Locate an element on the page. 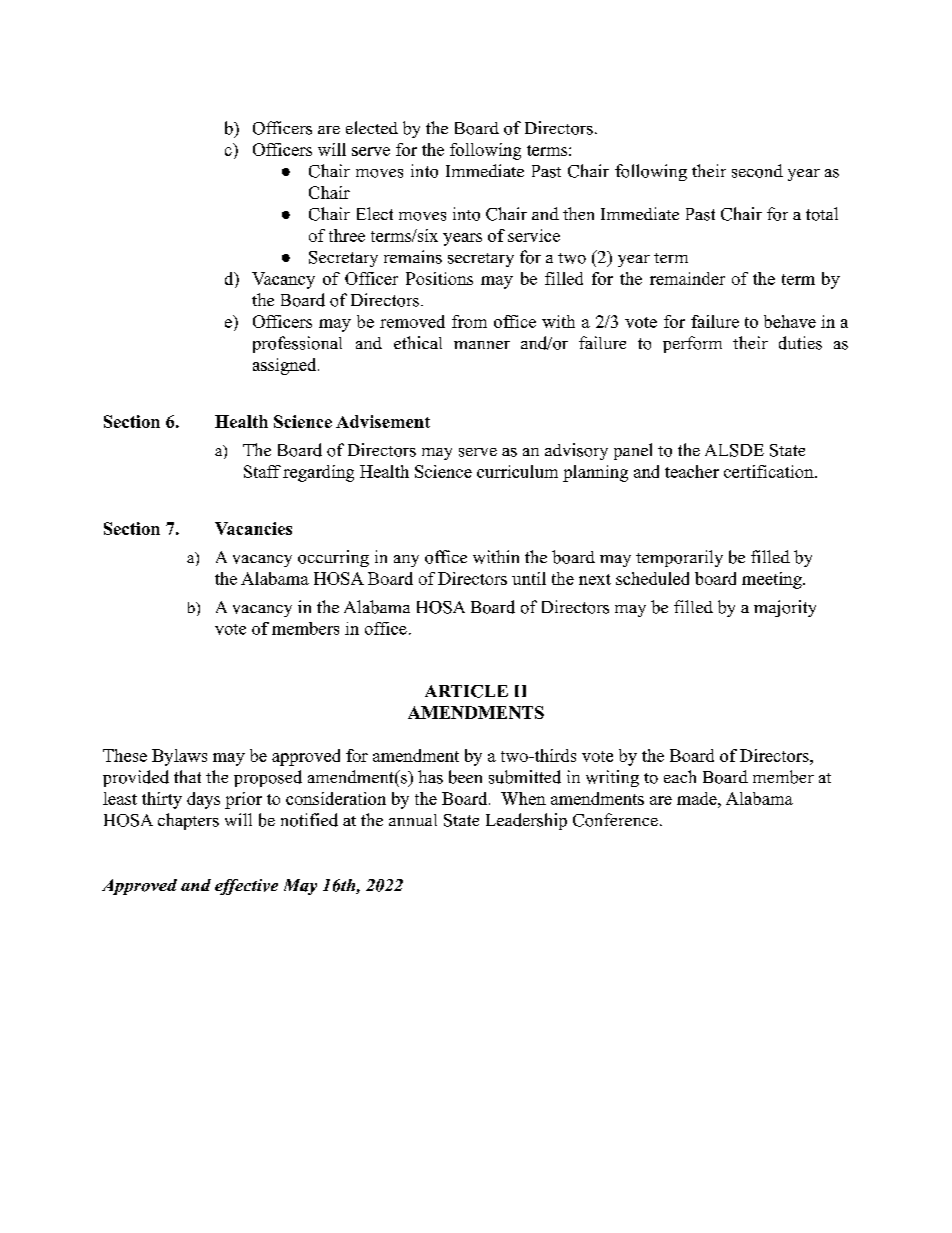 The height and width of the document is (1233, 952). three is located at coordinates (347, 235).
